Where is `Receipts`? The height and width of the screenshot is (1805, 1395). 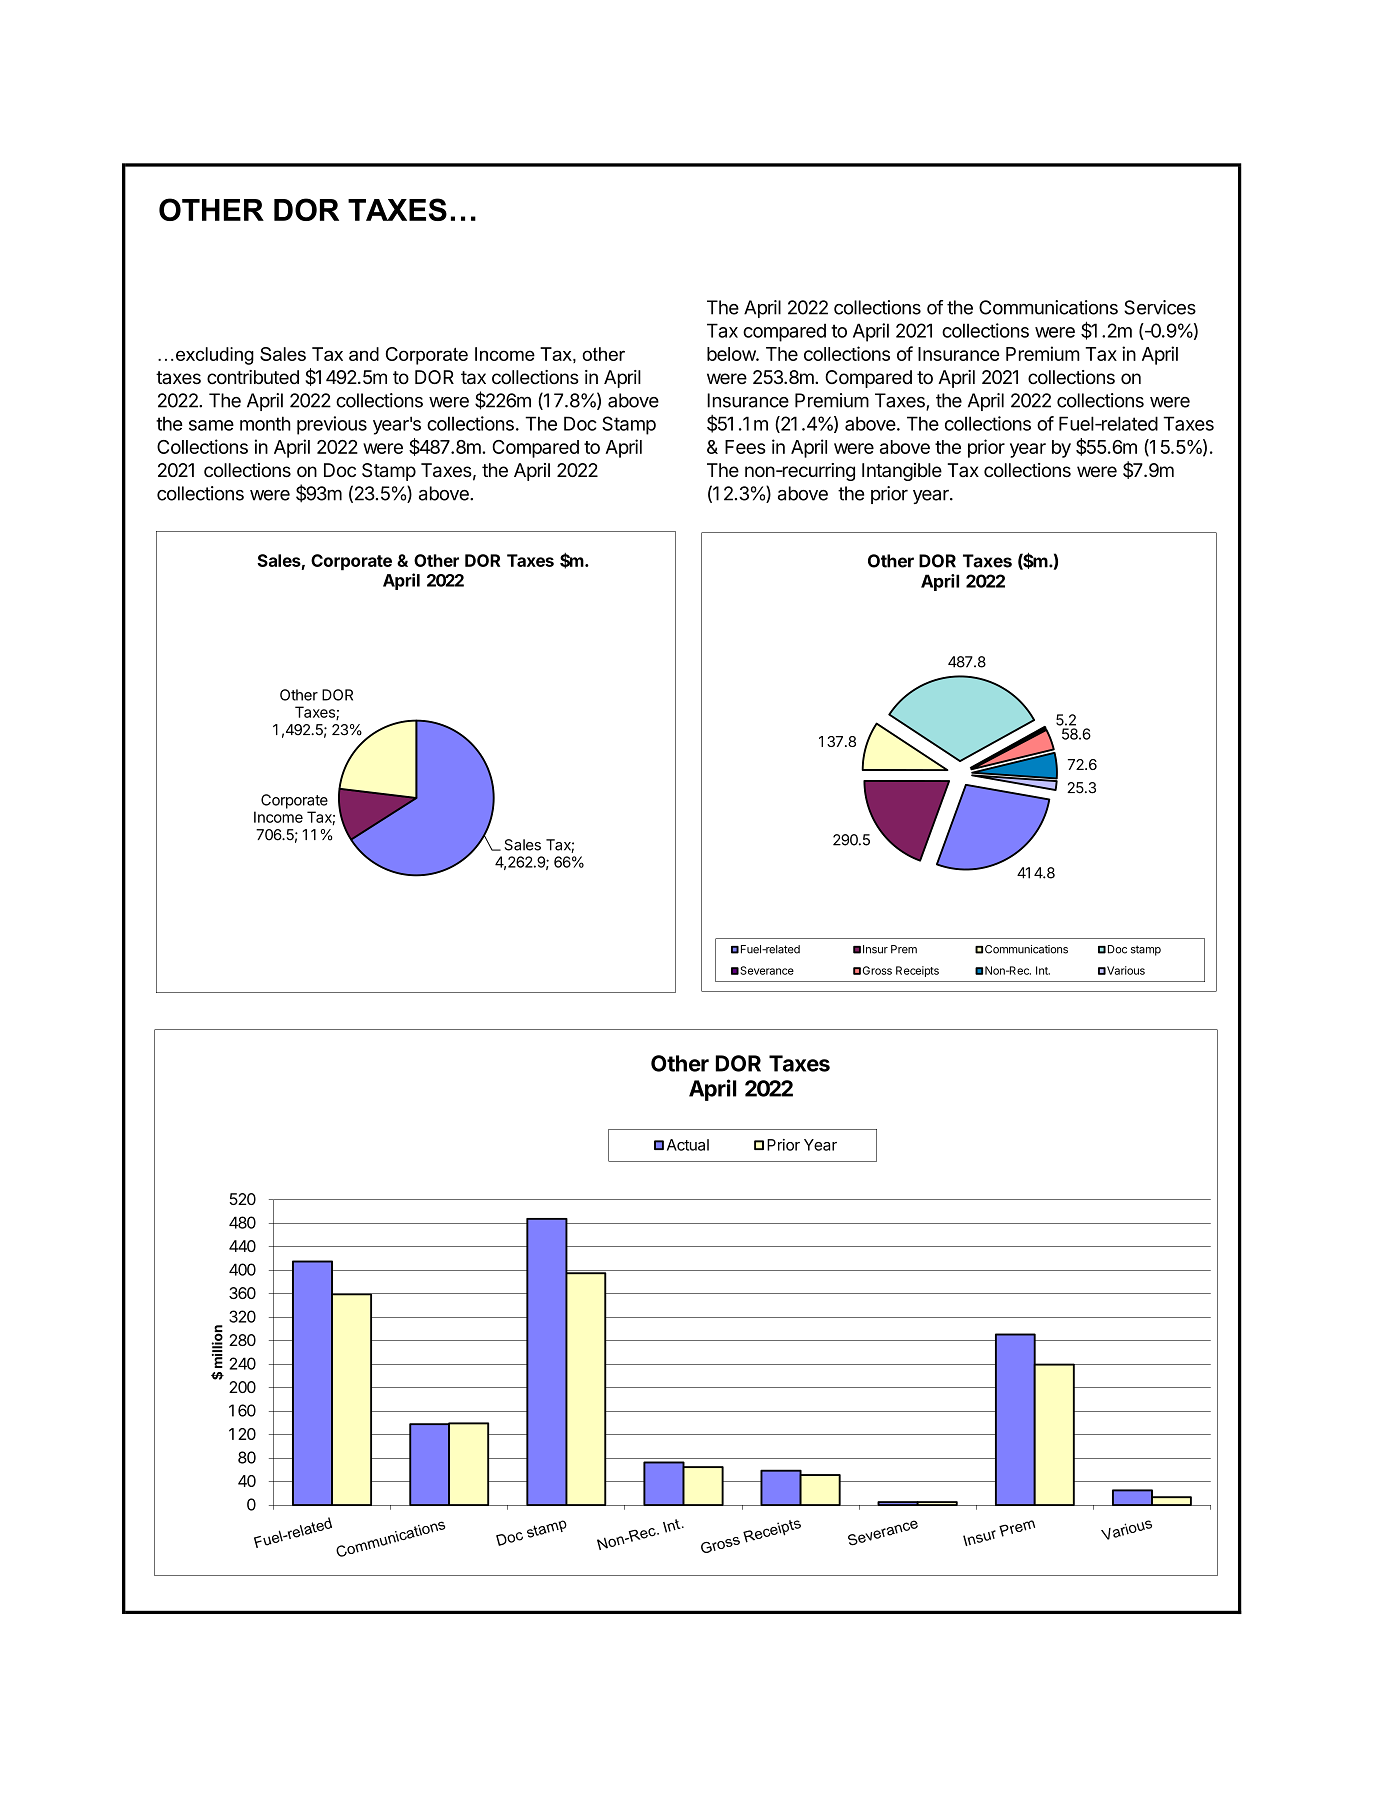 Receipts is located at coordinates (917, 971).
